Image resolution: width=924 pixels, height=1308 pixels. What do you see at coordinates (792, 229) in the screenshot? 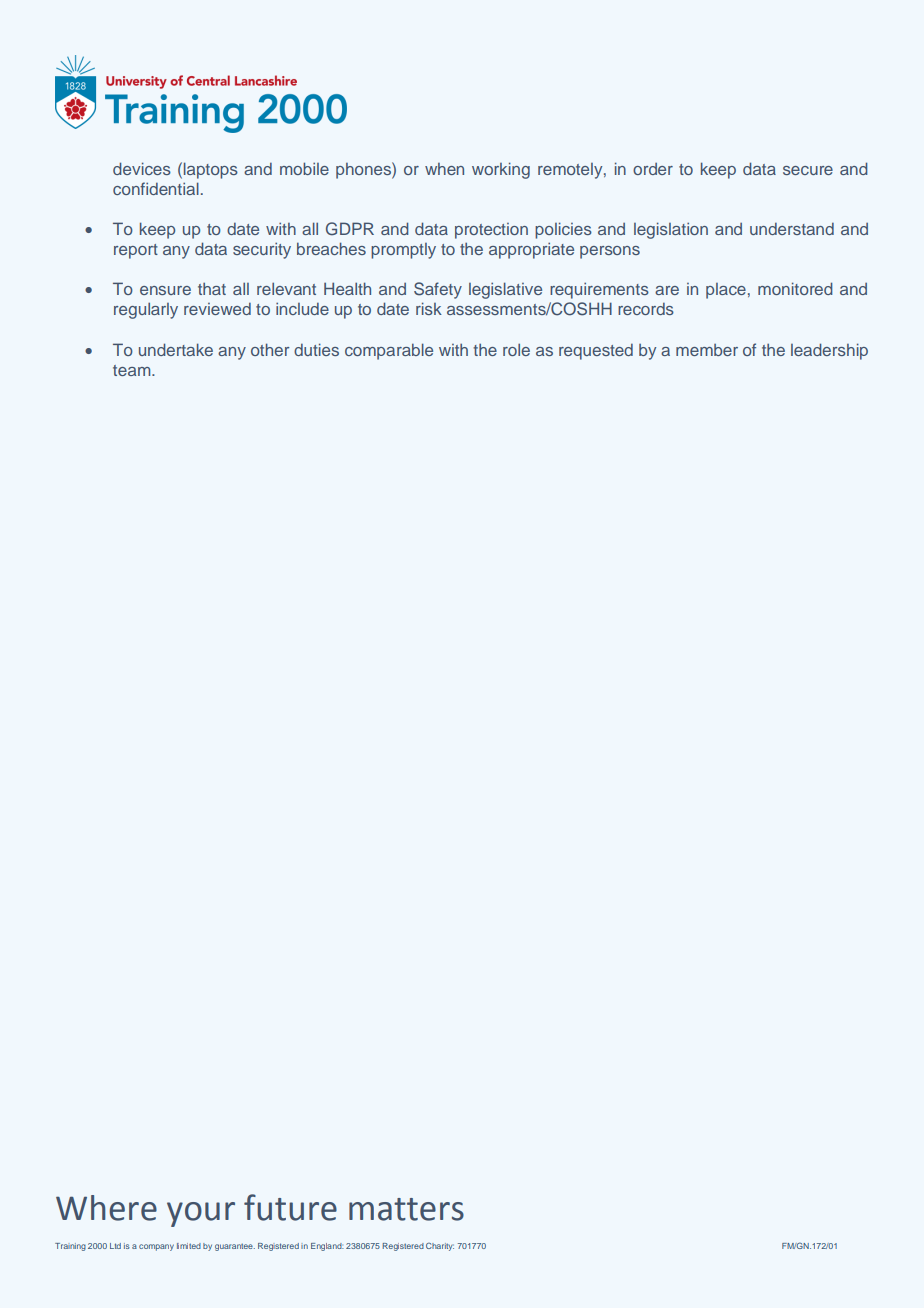
I see `understand` at bounding box center [792, 229].
